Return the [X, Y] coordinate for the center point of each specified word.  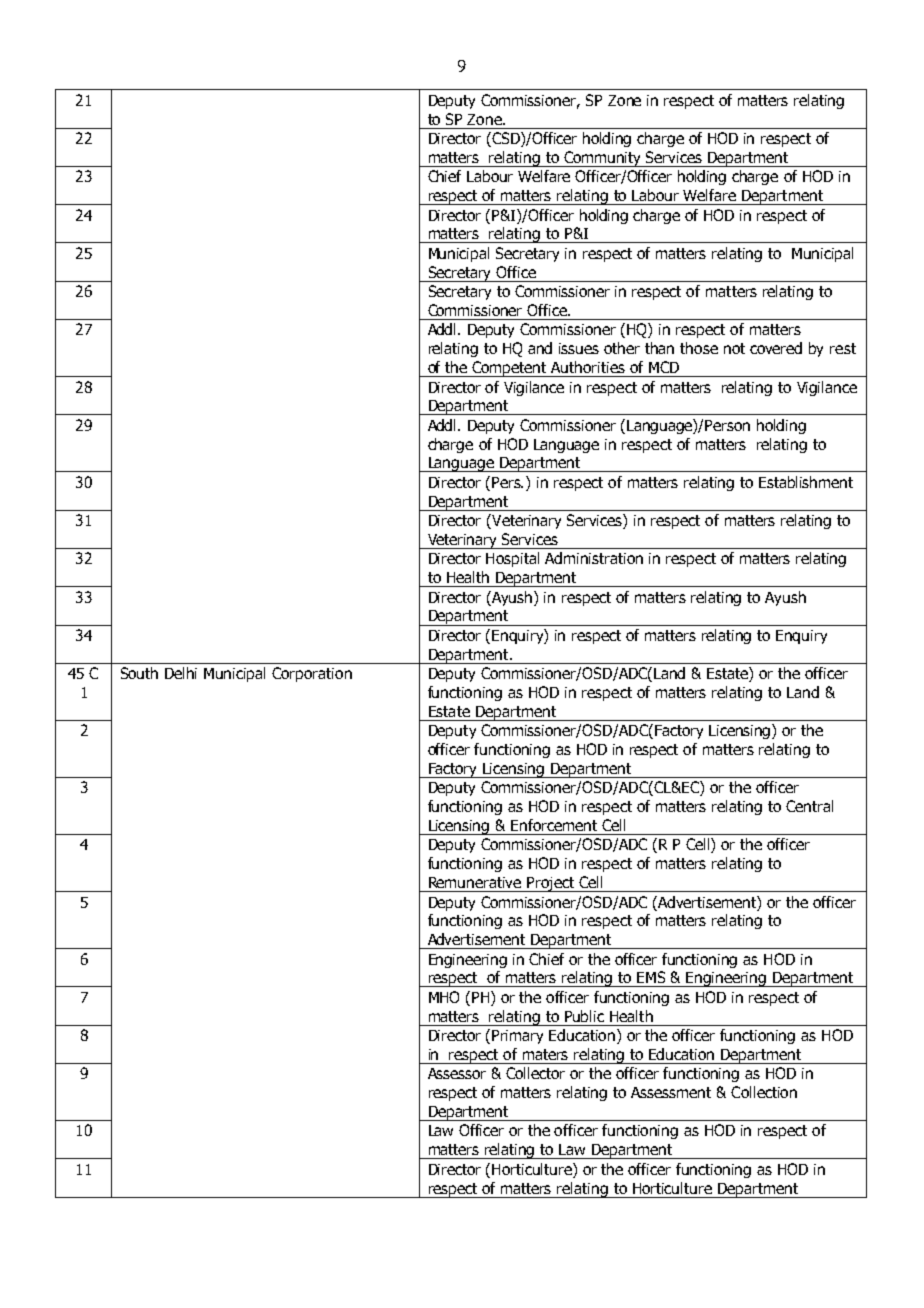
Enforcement [554, 825]
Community [603, 159]
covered [776, 348]
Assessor [457, 1073]
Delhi [181, 673]
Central [809, 806]
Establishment [806, 482]
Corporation [312, 674]
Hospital [512, 559]
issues [579, 348]
